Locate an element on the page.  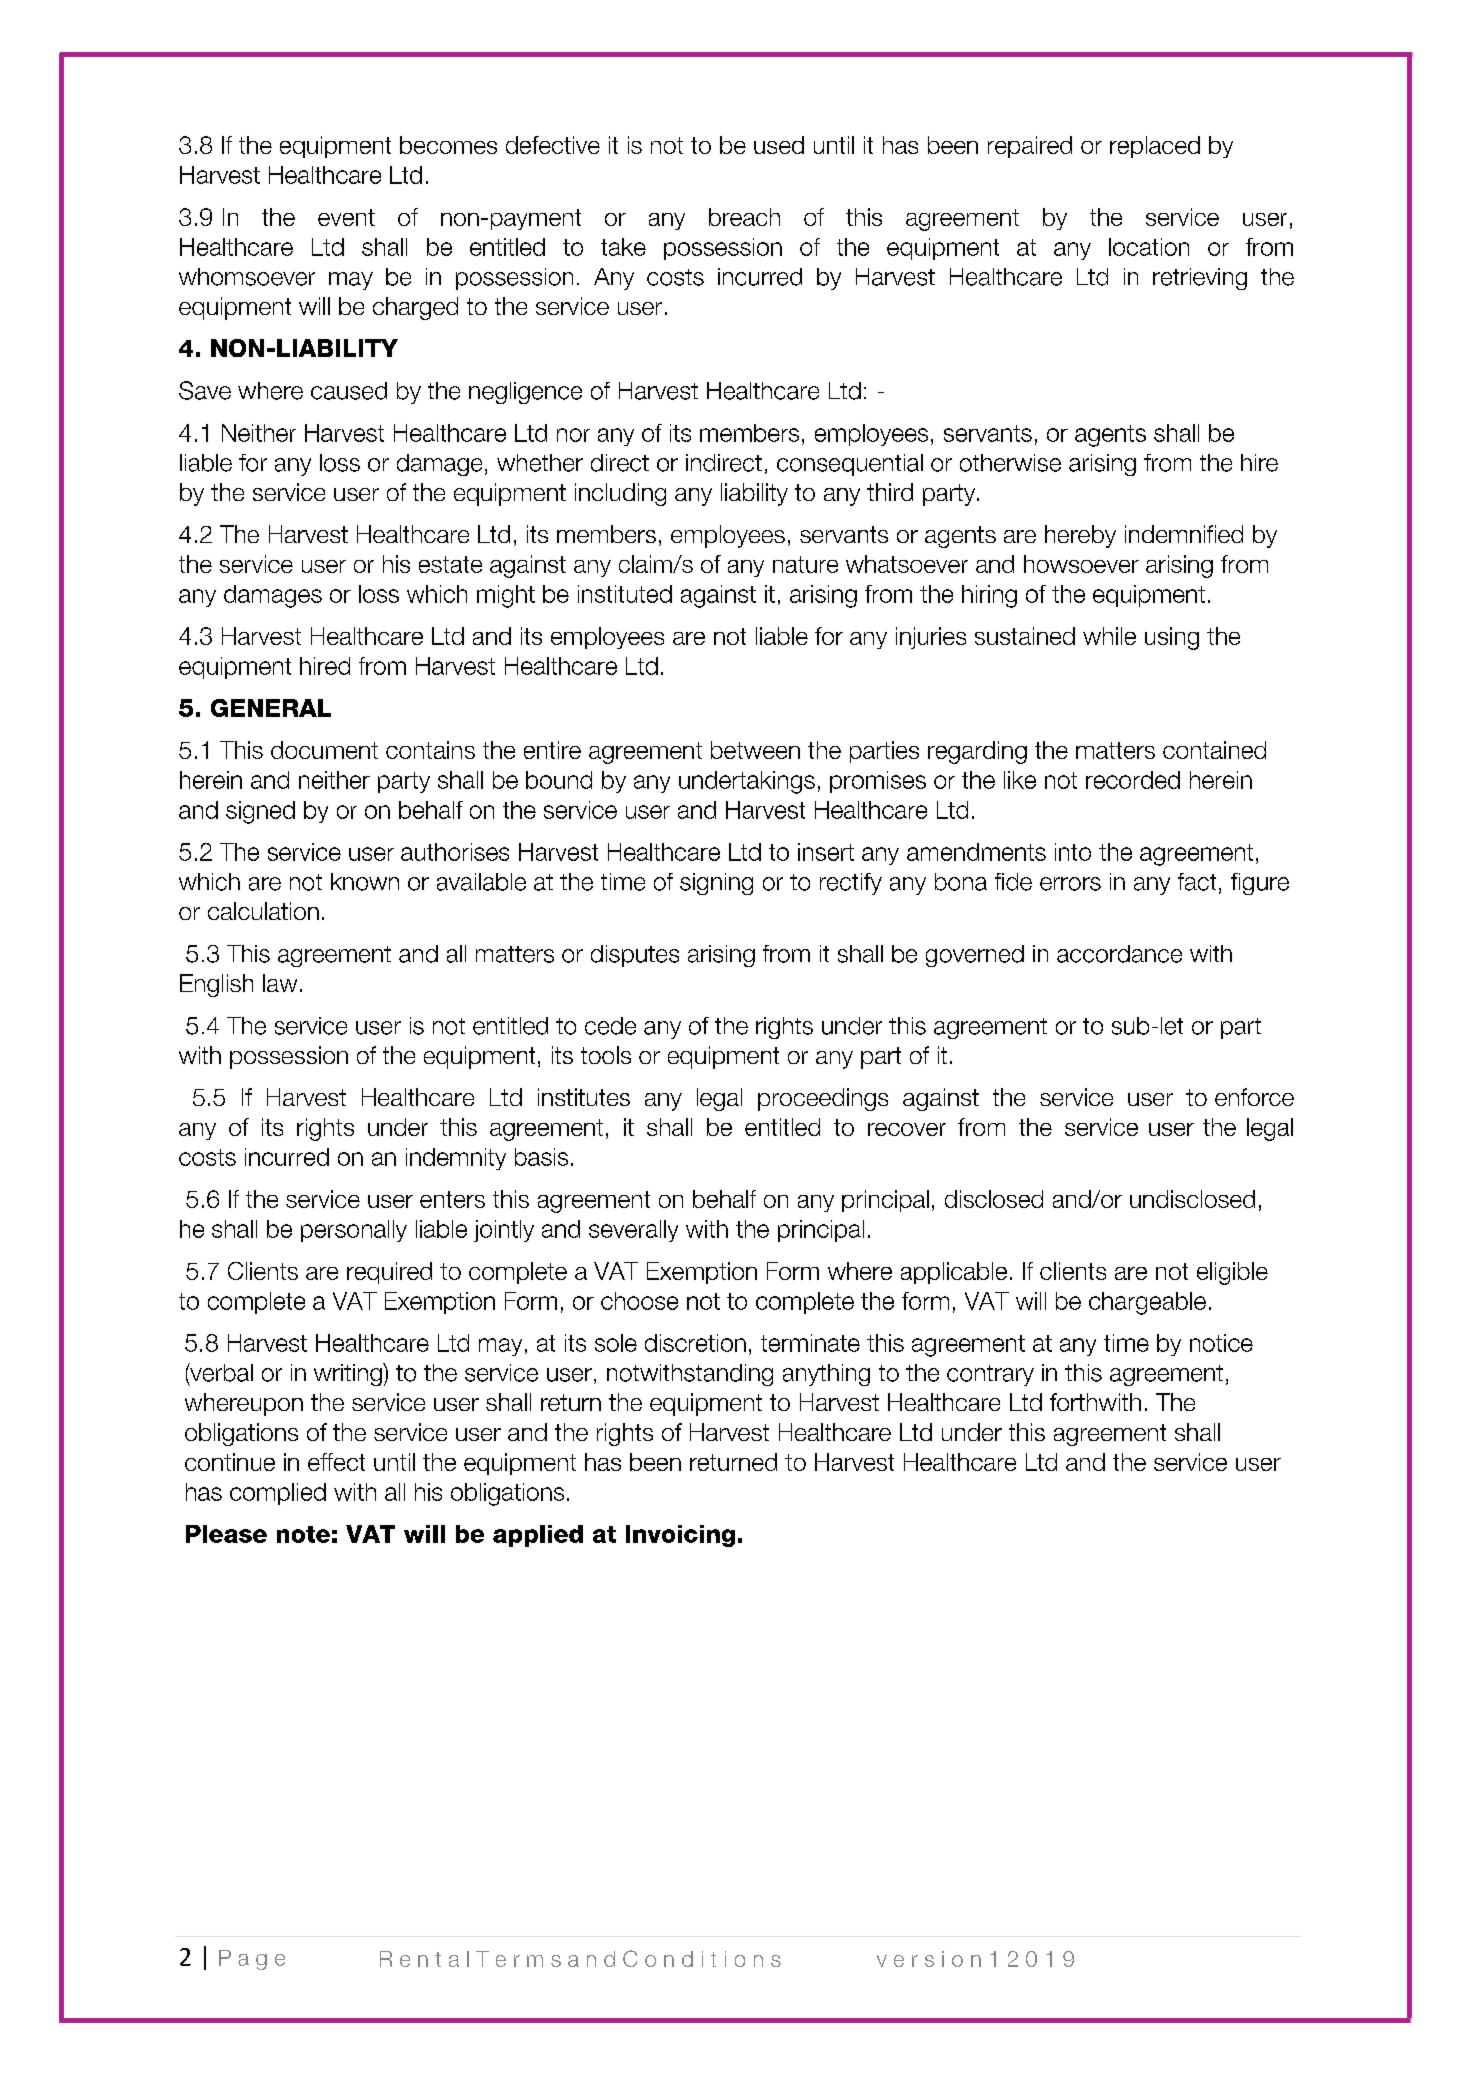
event is located at coordinates (346, 217).
